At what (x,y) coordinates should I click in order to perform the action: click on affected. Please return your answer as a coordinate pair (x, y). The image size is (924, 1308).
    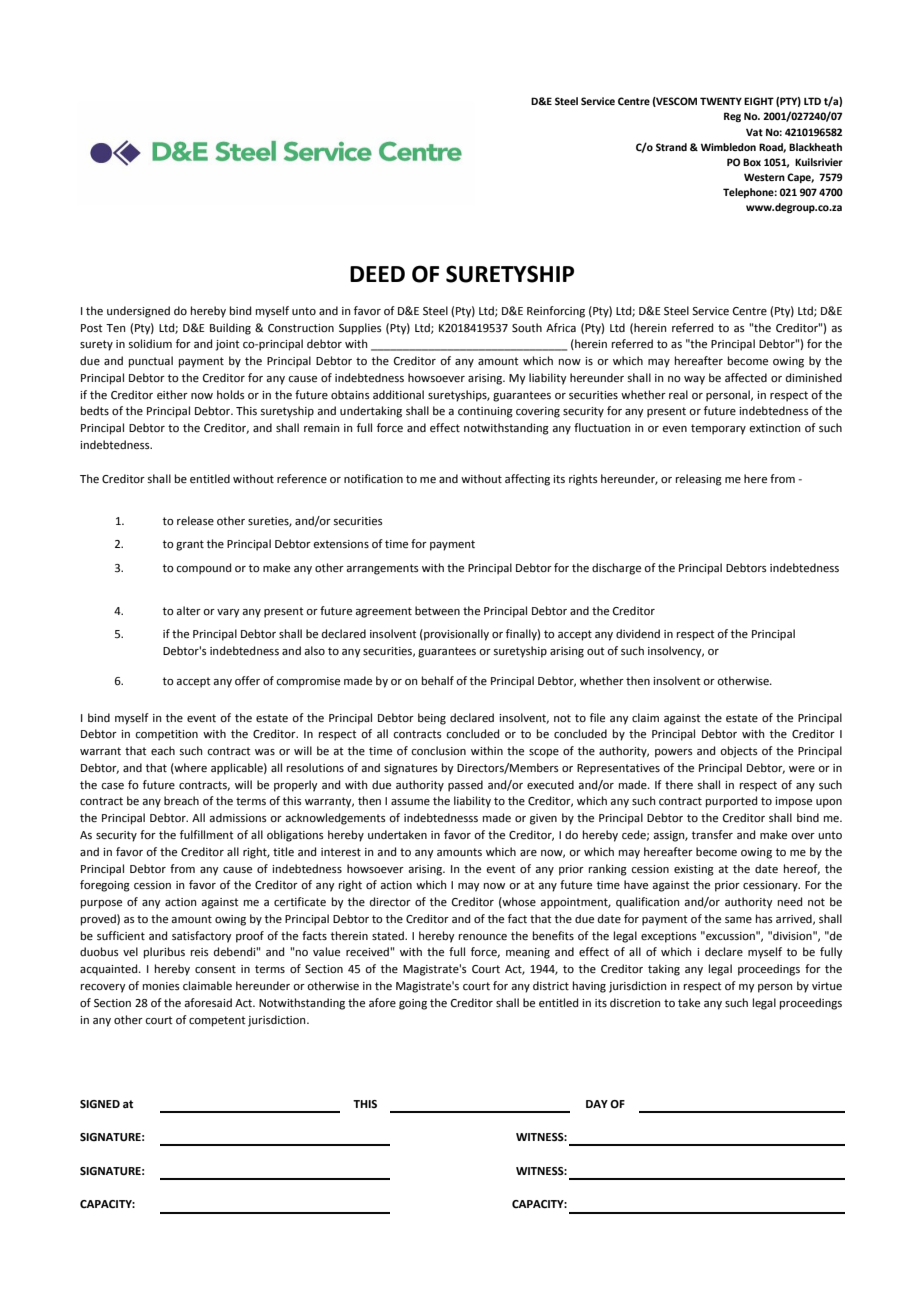
    Looking at the image, I should click on (746, 378).
